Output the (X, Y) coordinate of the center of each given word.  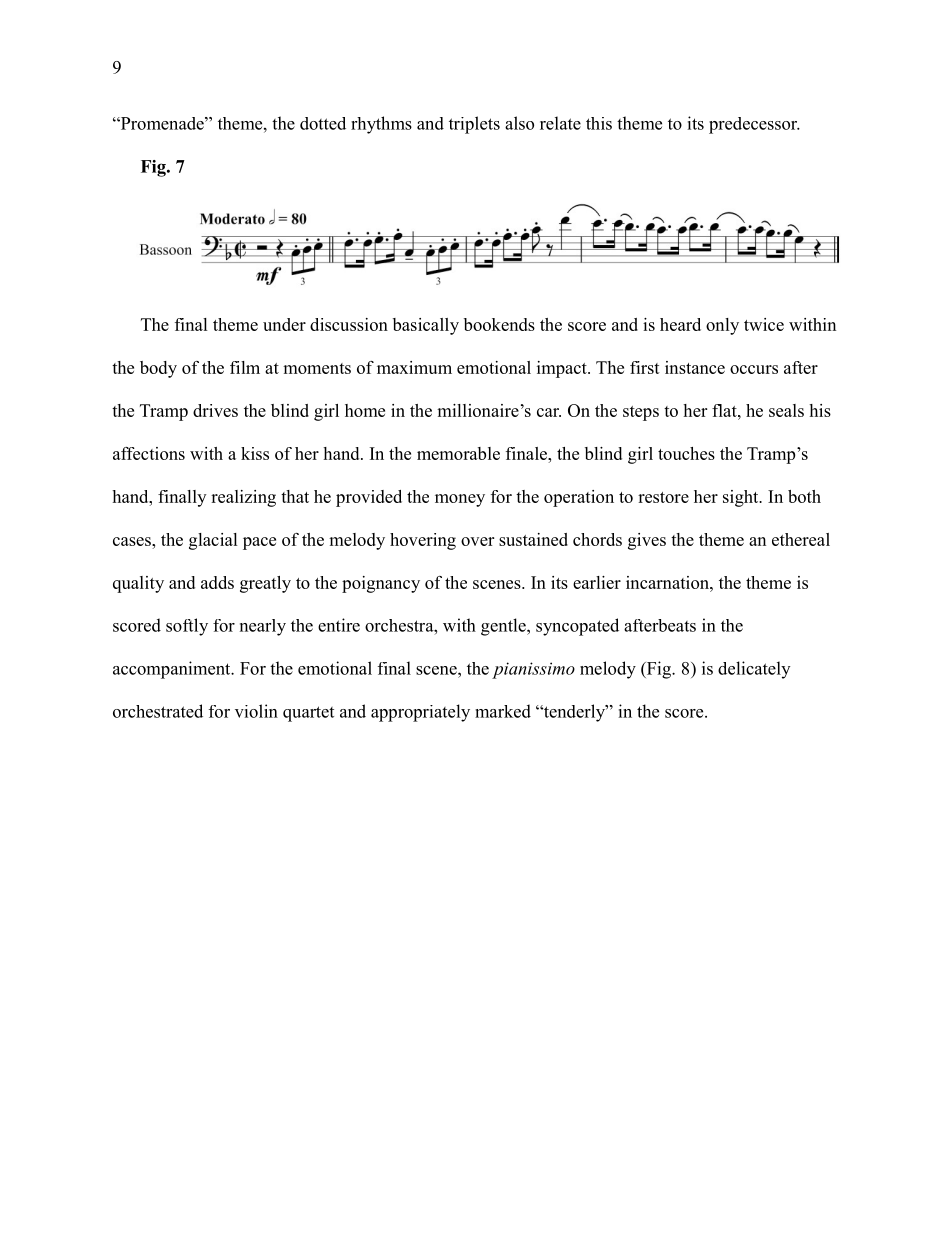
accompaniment (173, 670)
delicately (754, 670)
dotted (323, 123)
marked (503, 711)
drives (215, 410)
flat (725, 410)
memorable (458, 453)
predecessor (754, 125)
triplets (474, 125)
